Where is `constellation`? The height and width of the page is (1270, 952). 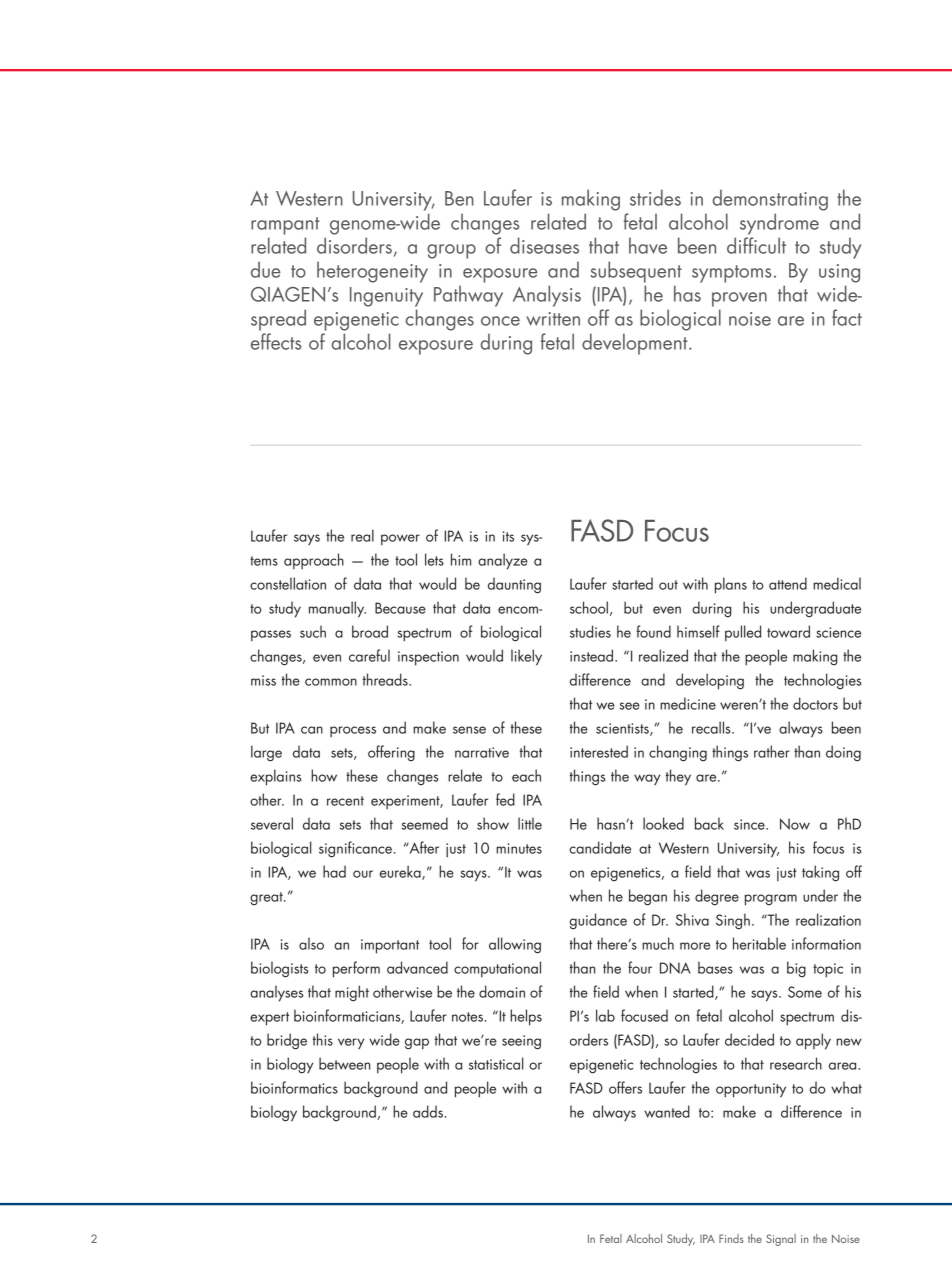 constellation is located at coordinates (288, 583).
